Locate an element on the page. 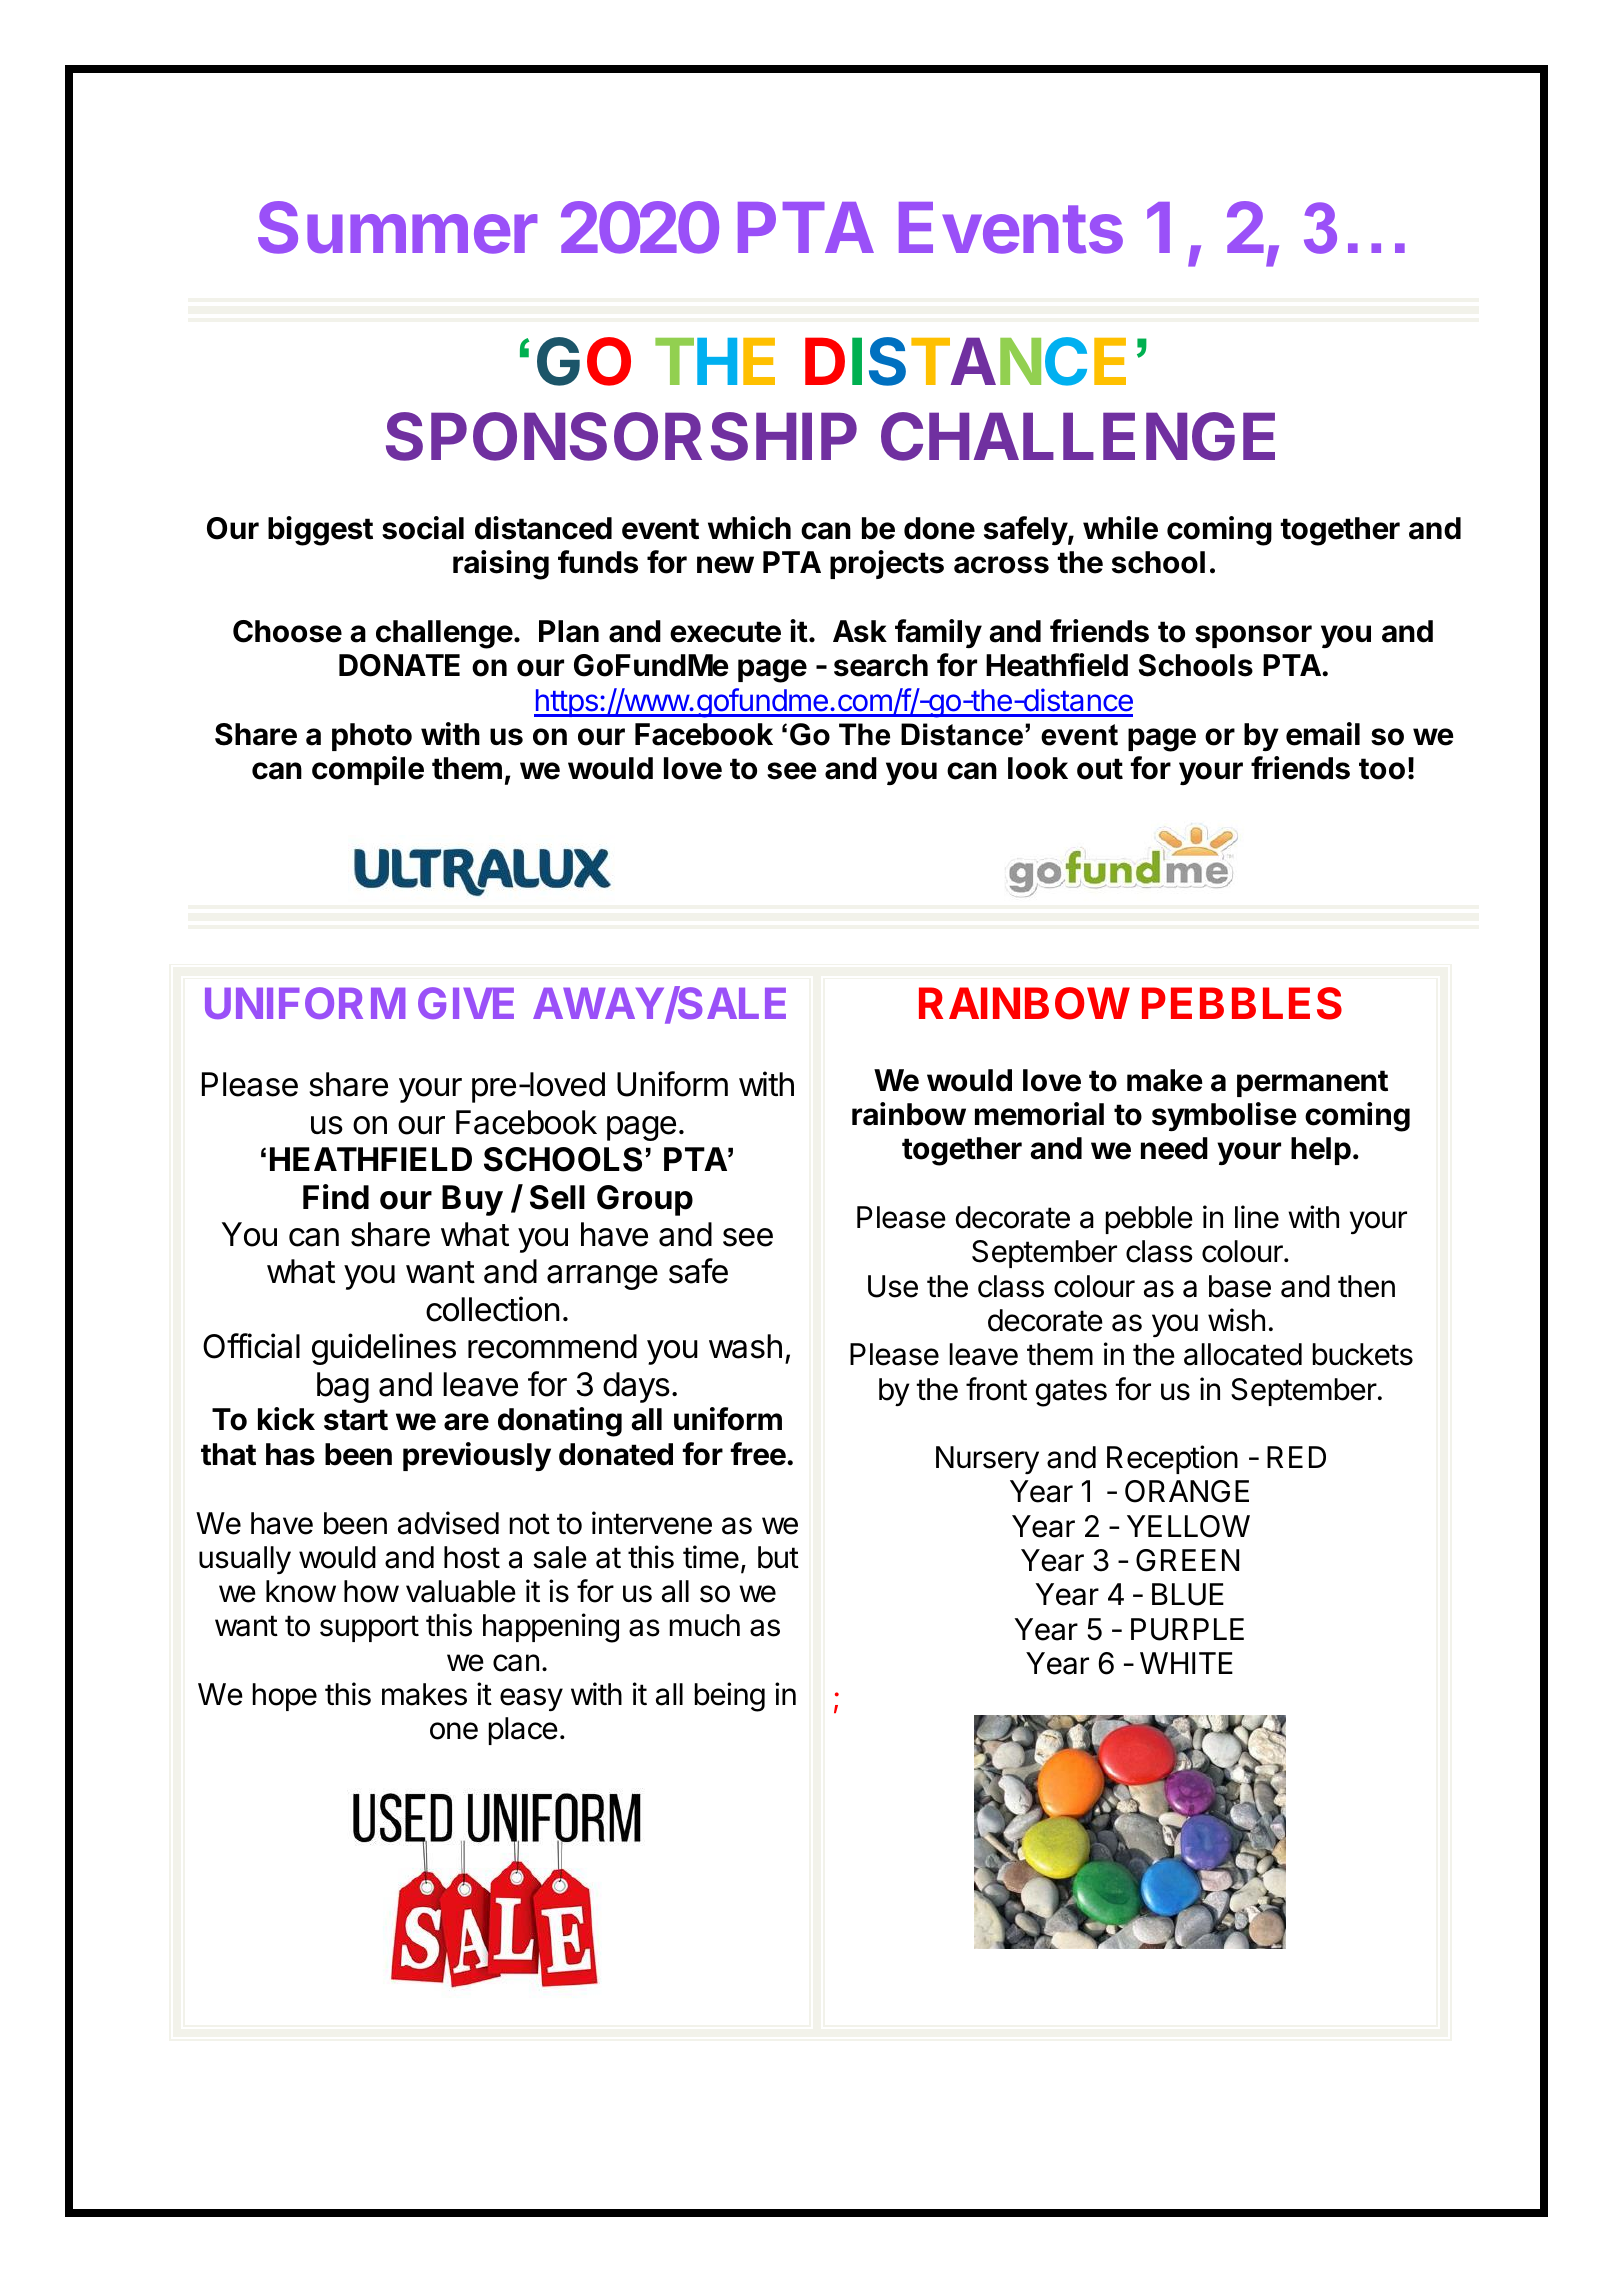  wish is located at coordinates (1236, 1320).
